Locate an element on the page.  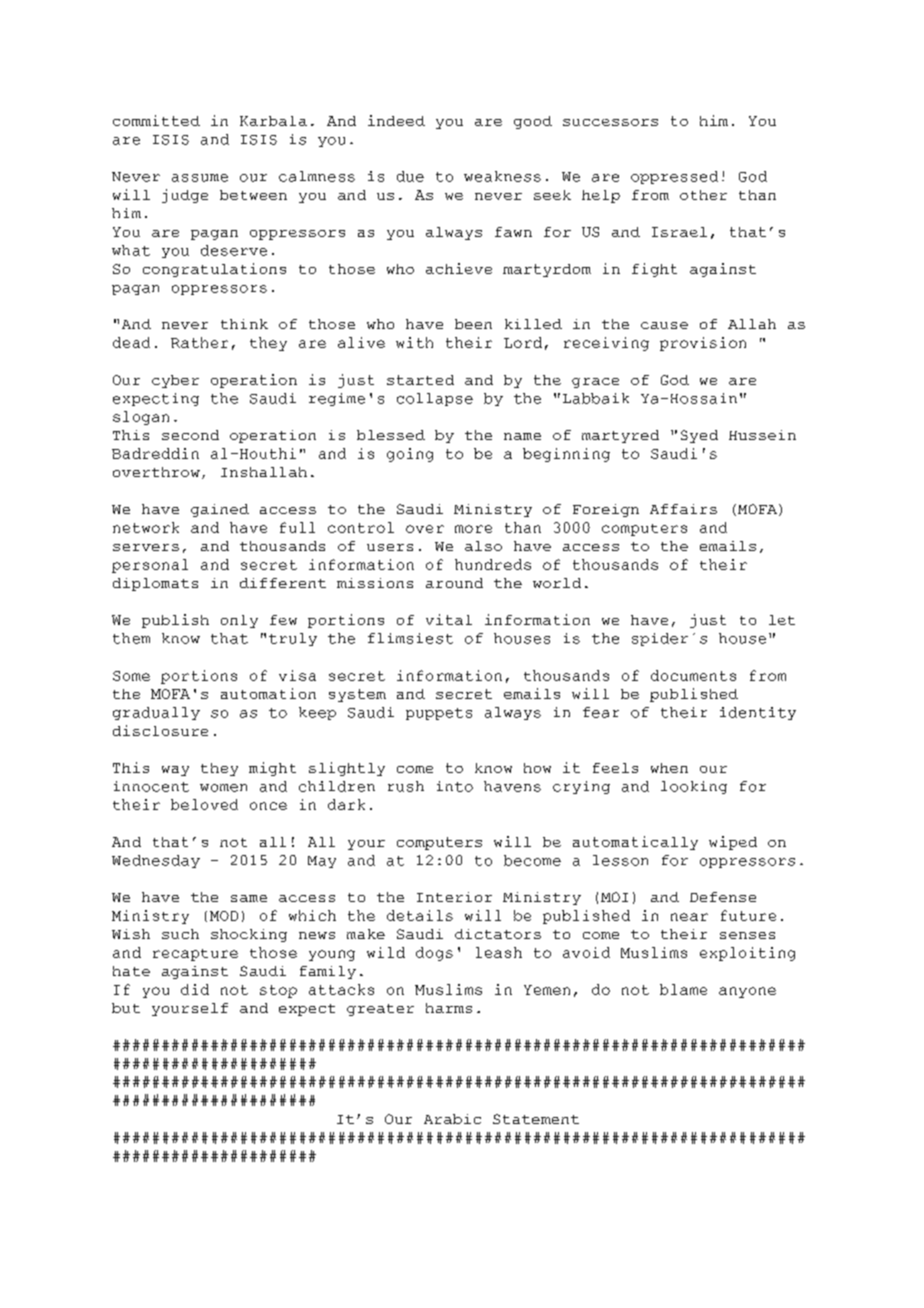
assume is located at coordinates (200, 178).
